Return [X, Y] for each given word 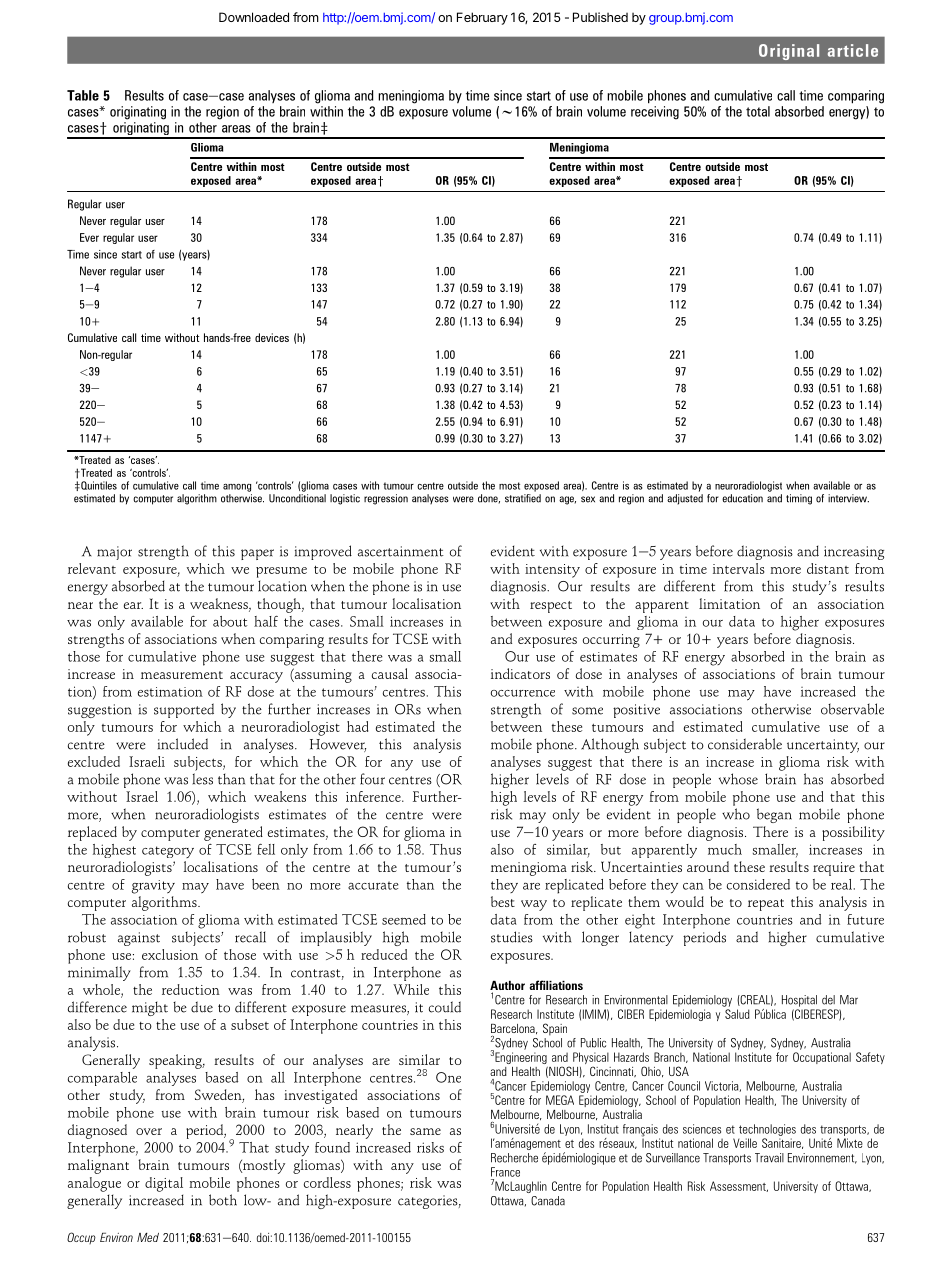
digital [164, 1184]
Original [789, 52]
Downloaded [254, 17]
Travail [769, 1158]
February [482, 18]
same [425, 1131]
